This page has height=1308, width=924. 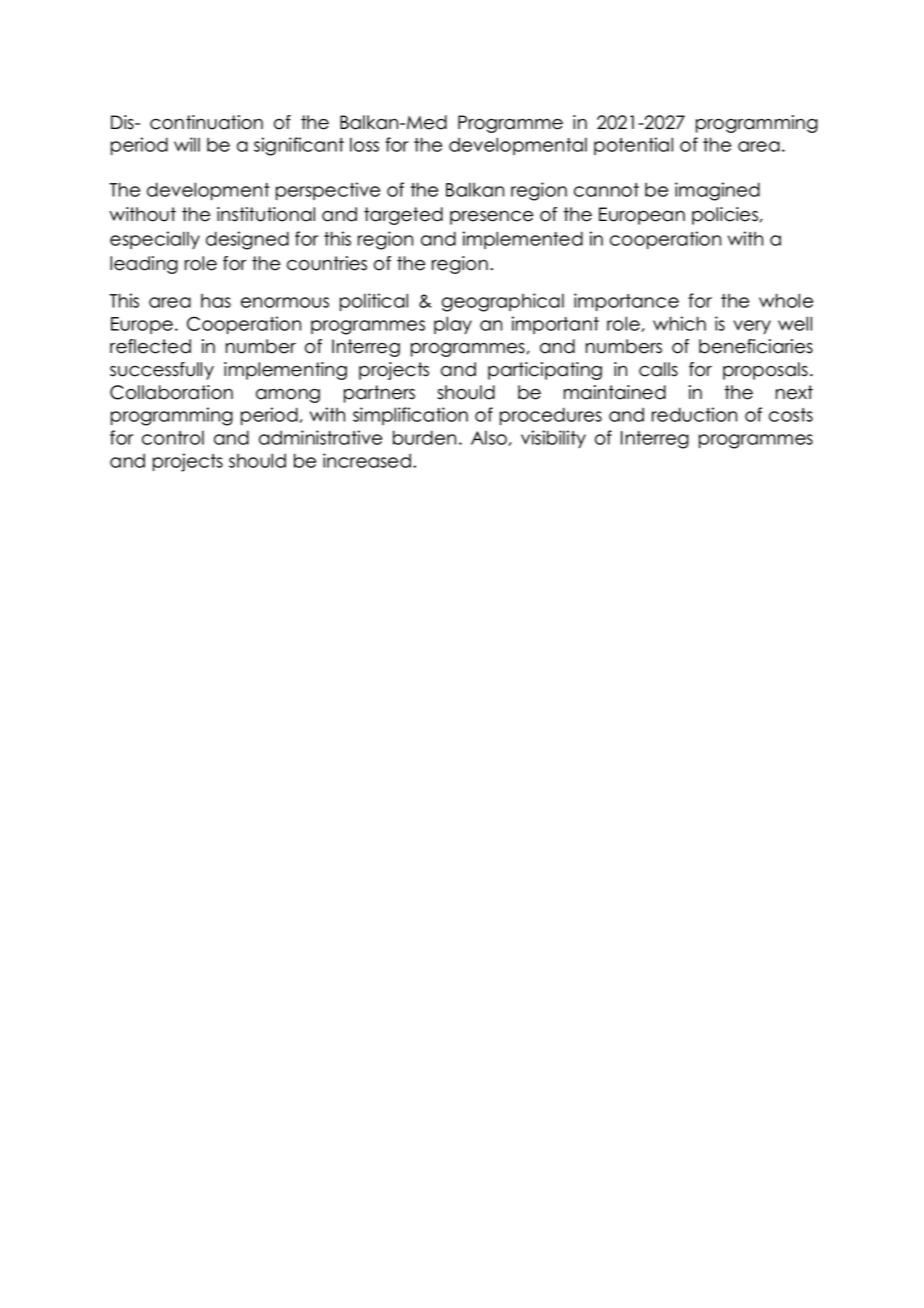 I want to click on policies, so click(x=725, y=216).
